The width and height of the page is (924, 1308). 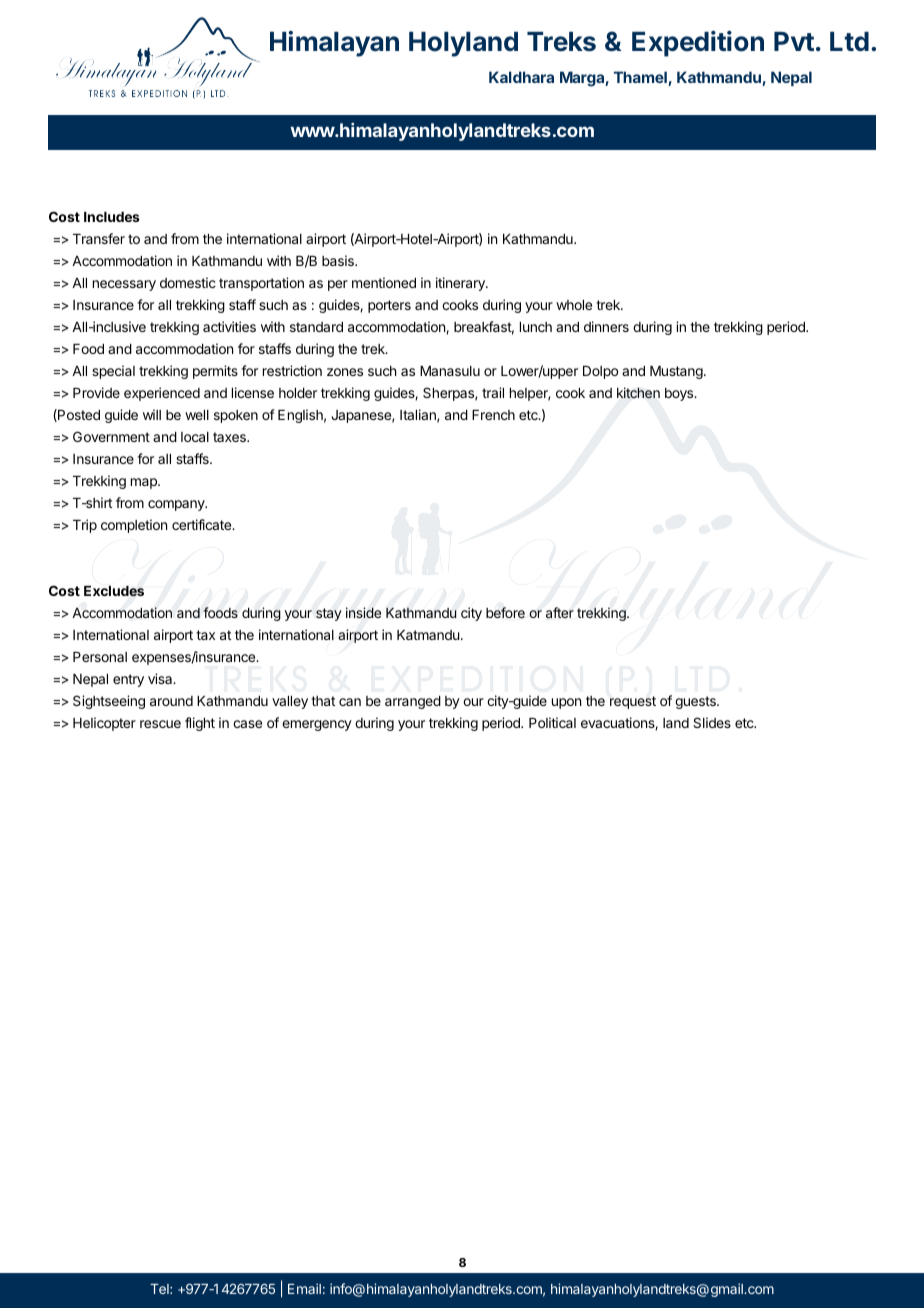 I want to click on Expedition, so click(x=698, y=44).
